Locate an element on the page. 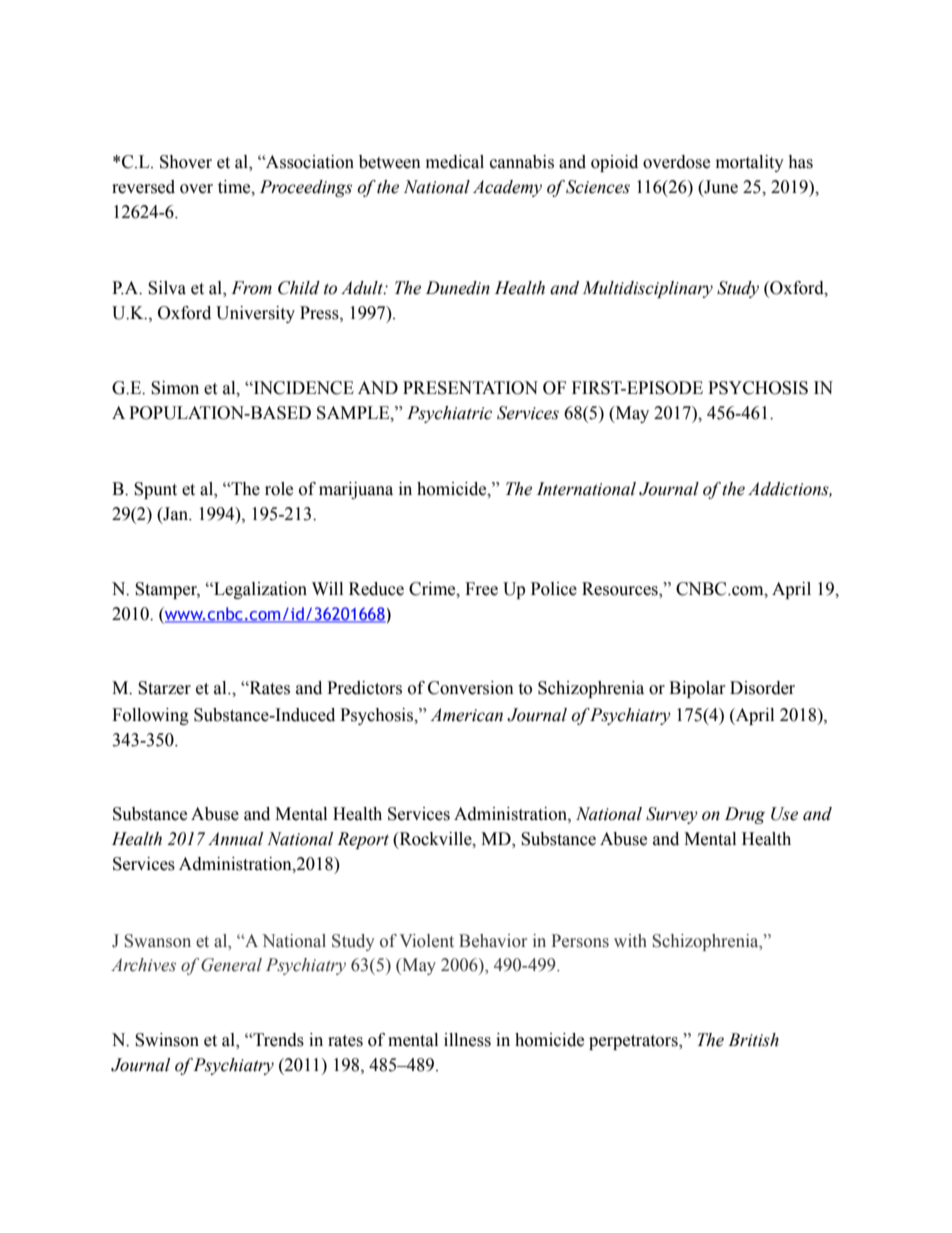 This document has width=952, height=1233. Legalization is located at coordinates (259, 590).
